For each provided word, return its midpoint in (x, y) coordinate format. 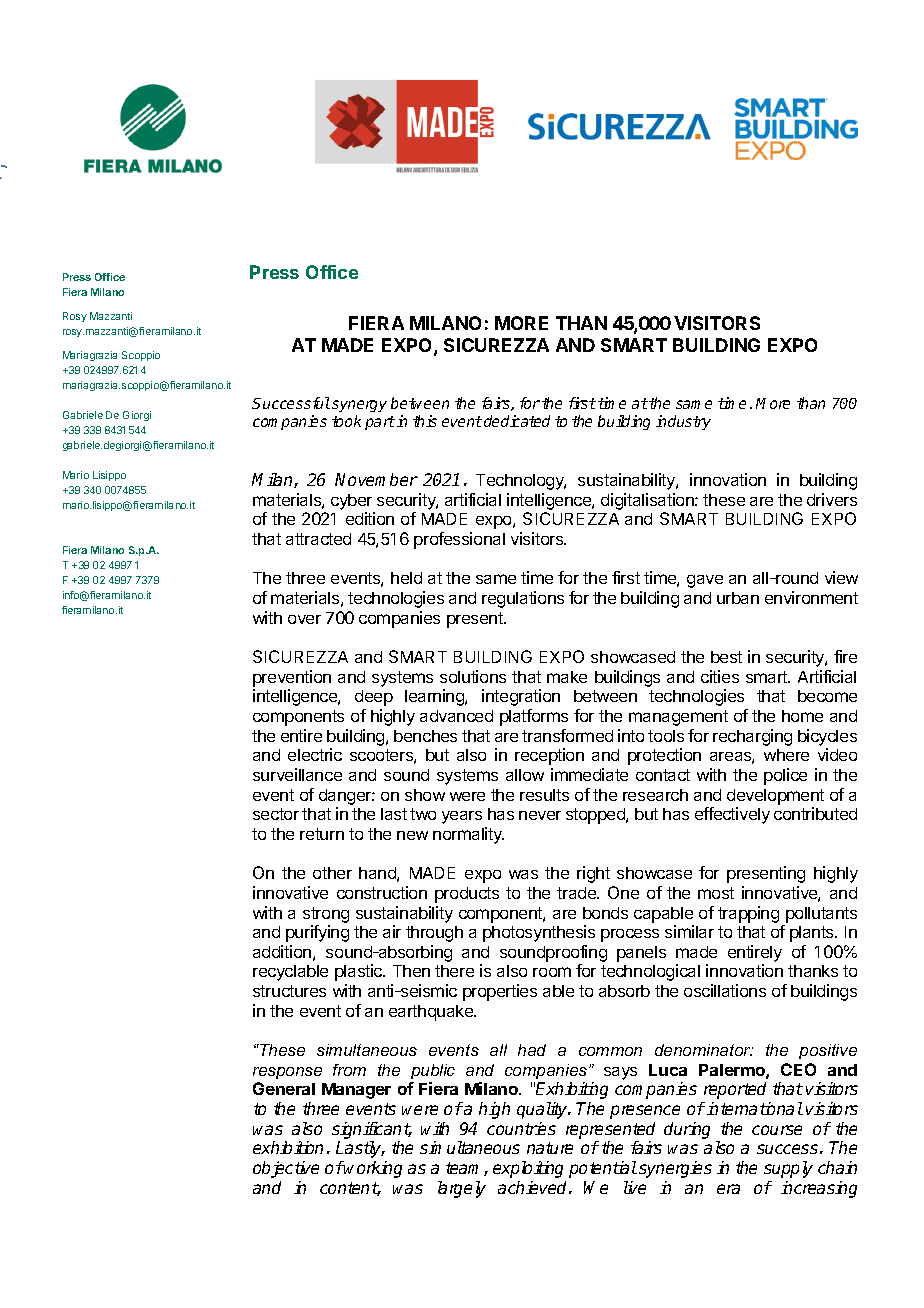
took (346, 421)
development (775, 797)
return (322, 834)
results (544, 795)
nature (550, 1148)
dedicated (517, 421)
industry (683, 422)
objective (286, 1169)
